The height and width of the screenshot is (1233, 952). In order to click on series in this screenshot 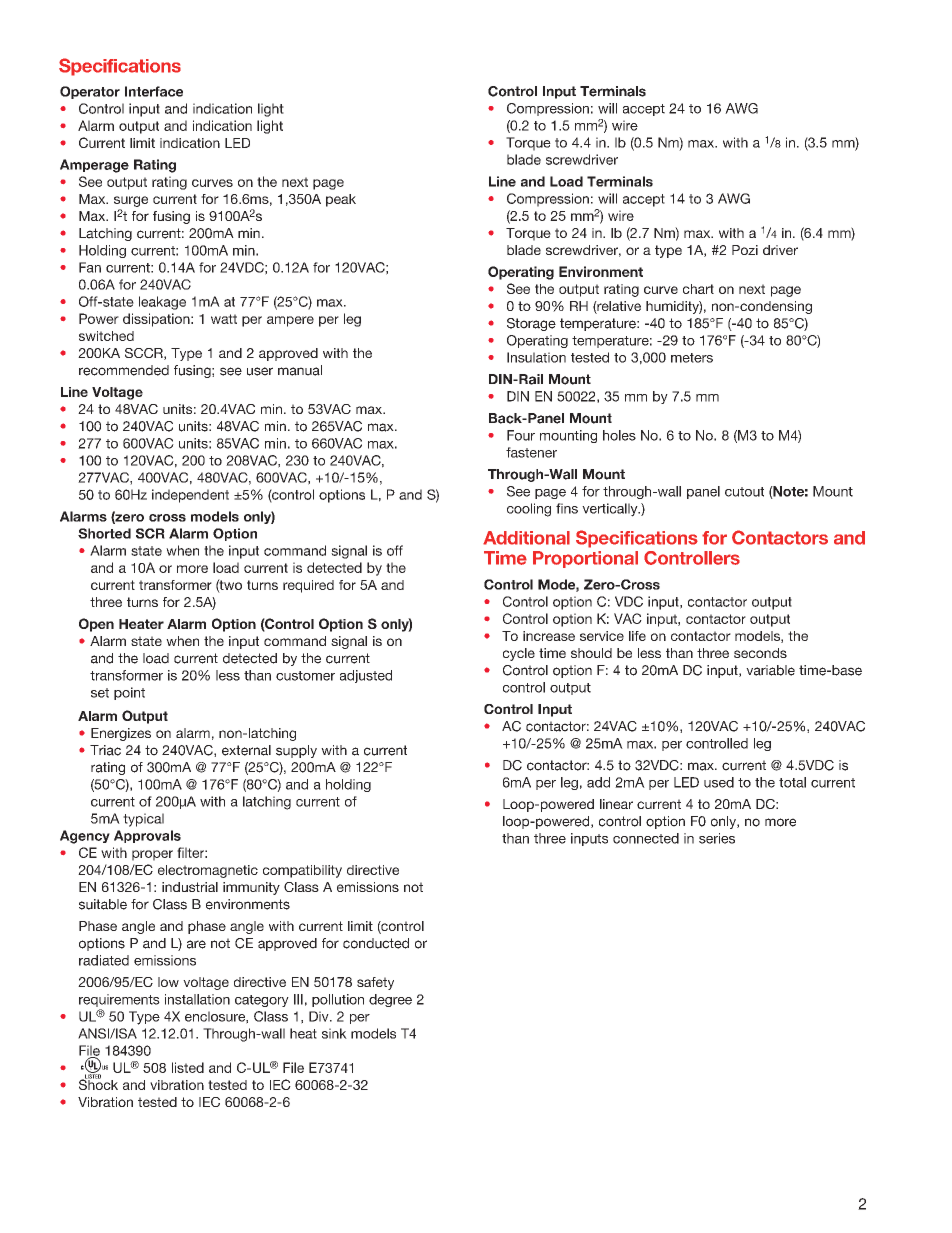, I will do `click(717, 838)`.
